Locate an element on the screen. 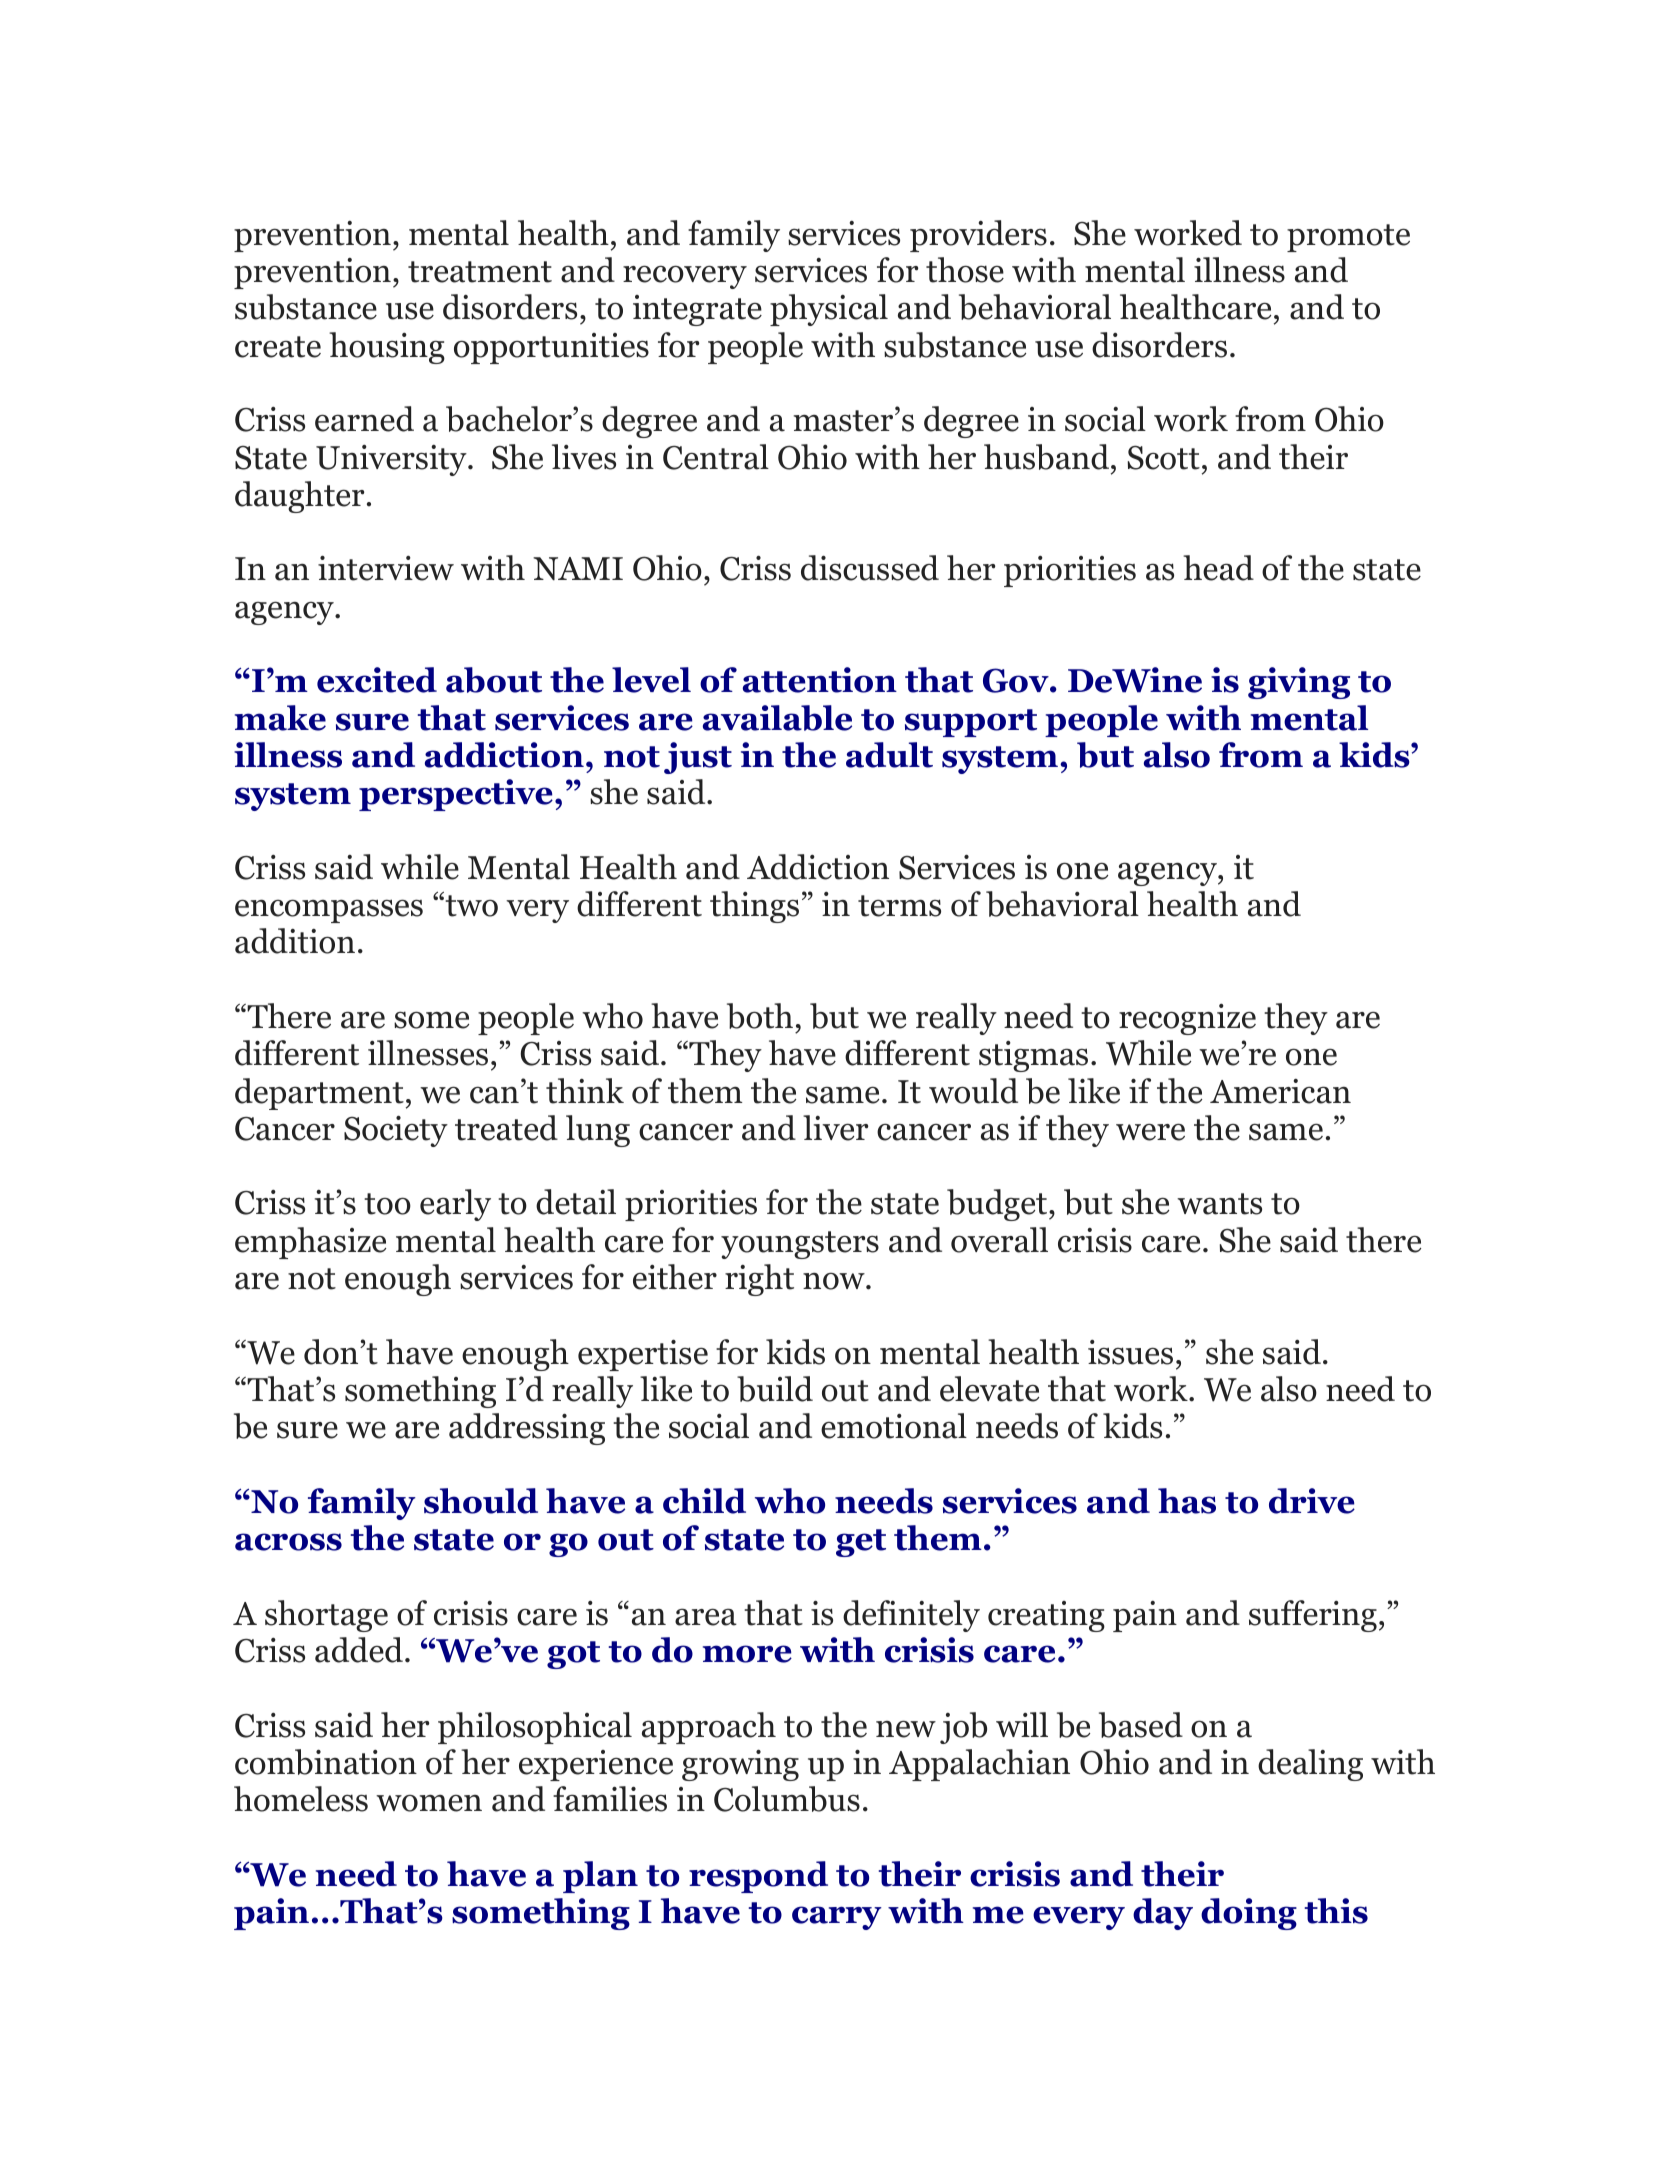 The width and height of the screenshot is (1674, 2166). promote is located at coordinates (1348, 238).
